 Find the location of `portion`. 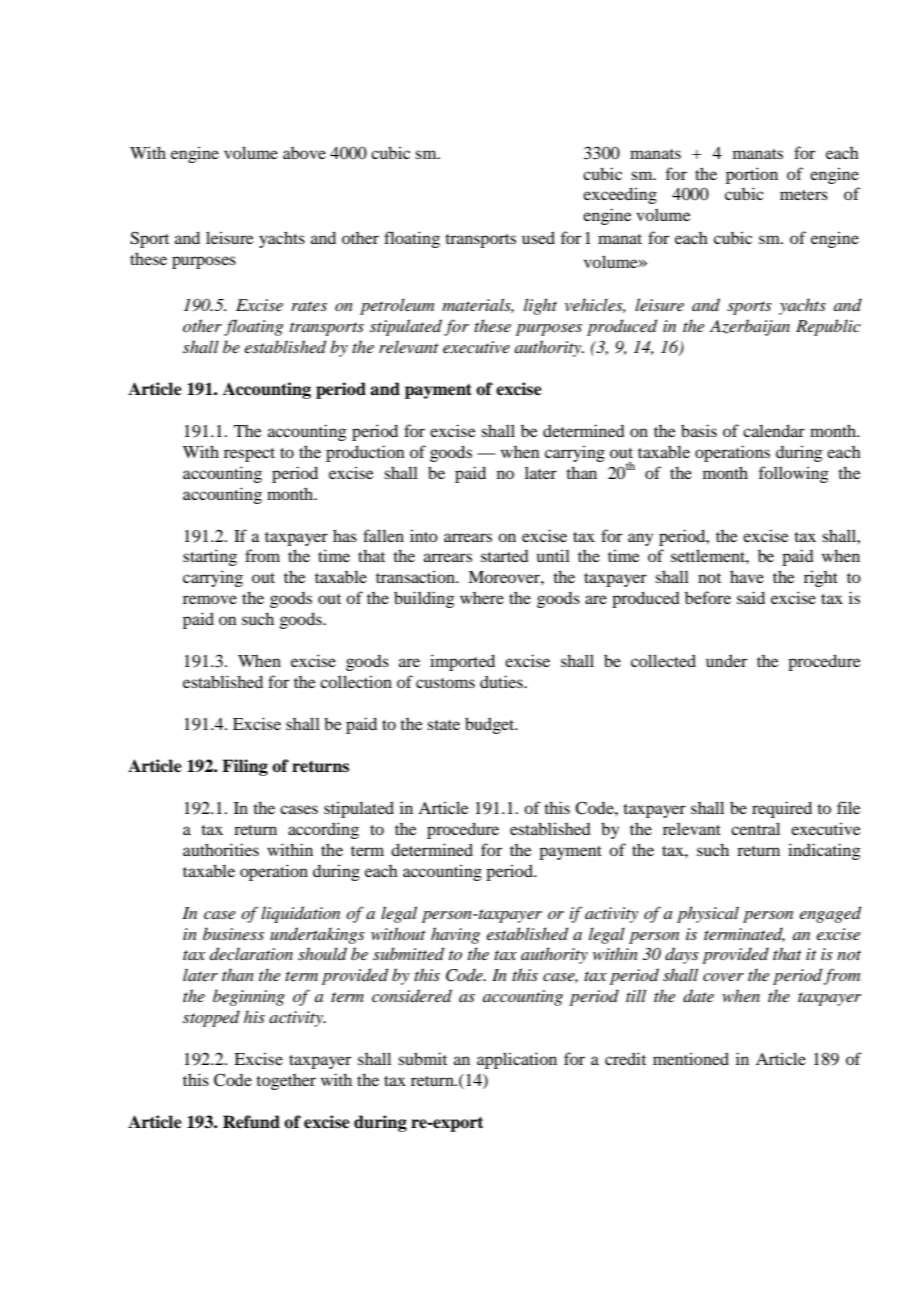

portion is located at coordinates (752, 175).
